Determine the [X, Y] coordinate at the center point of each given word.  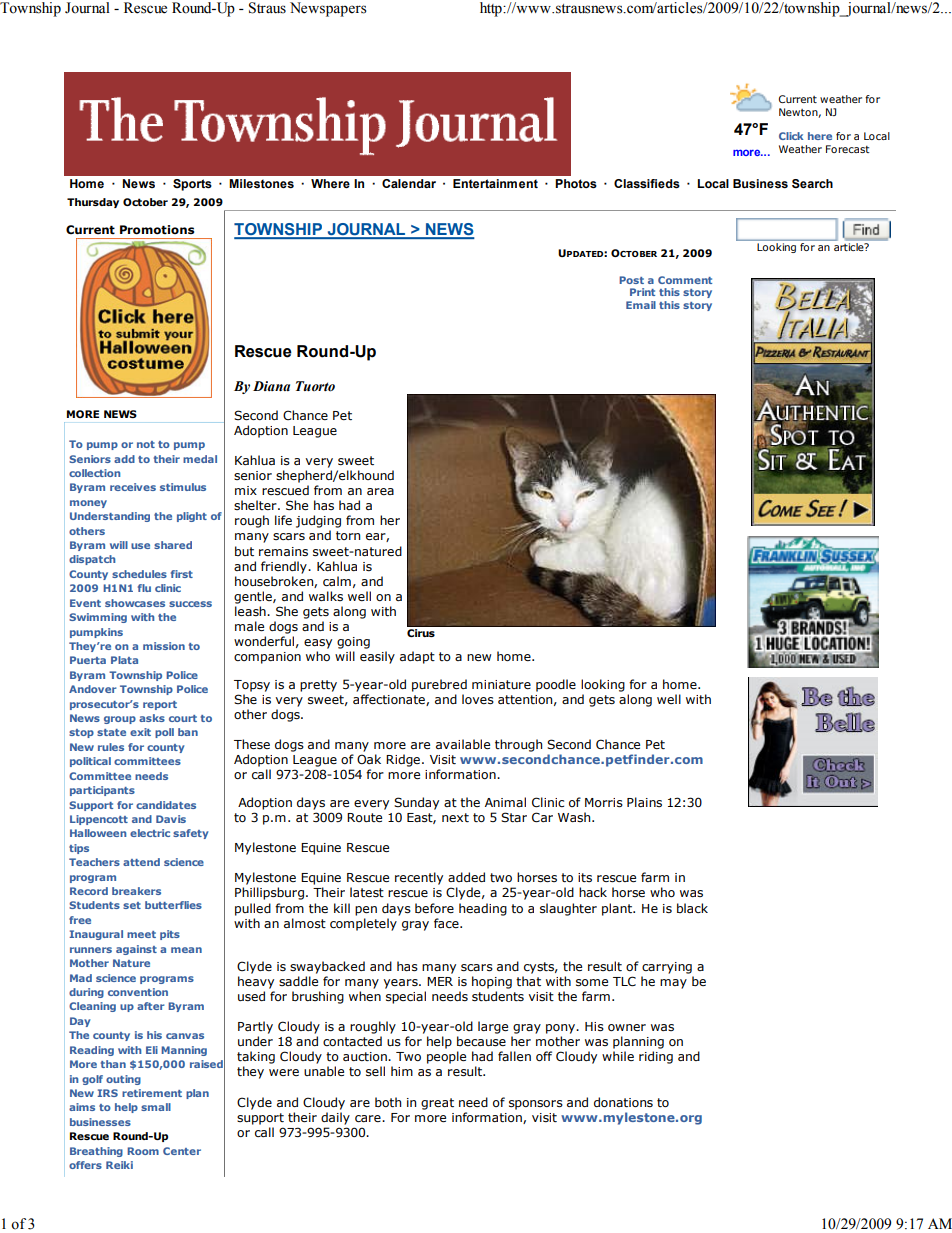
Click [791, 136]
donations [623, 1102]
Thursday [93, 203]
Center [182, 1151]
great [437, 1104]
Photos [576, 184]
